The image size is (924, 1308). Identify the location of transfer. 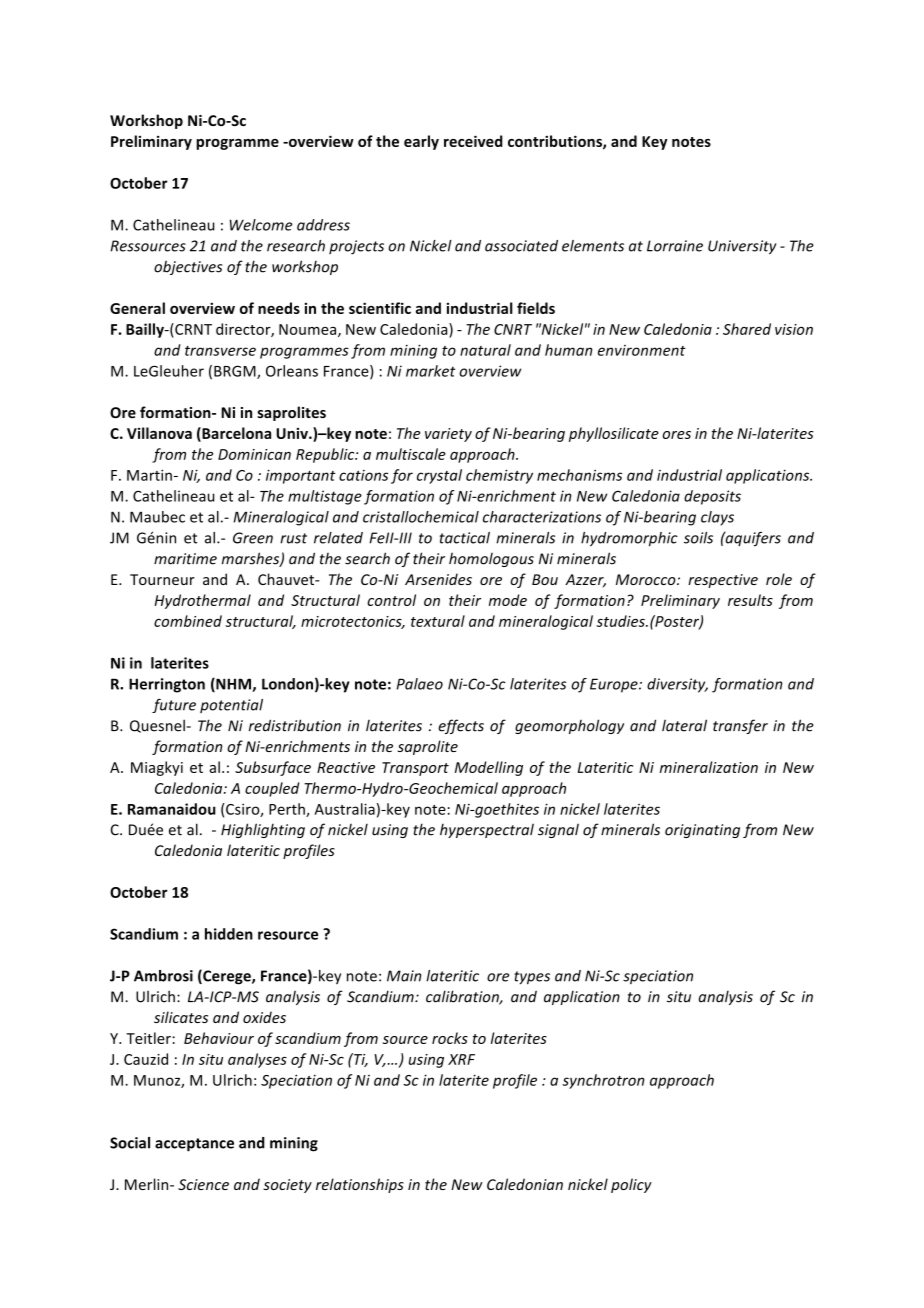
(740, 726).
